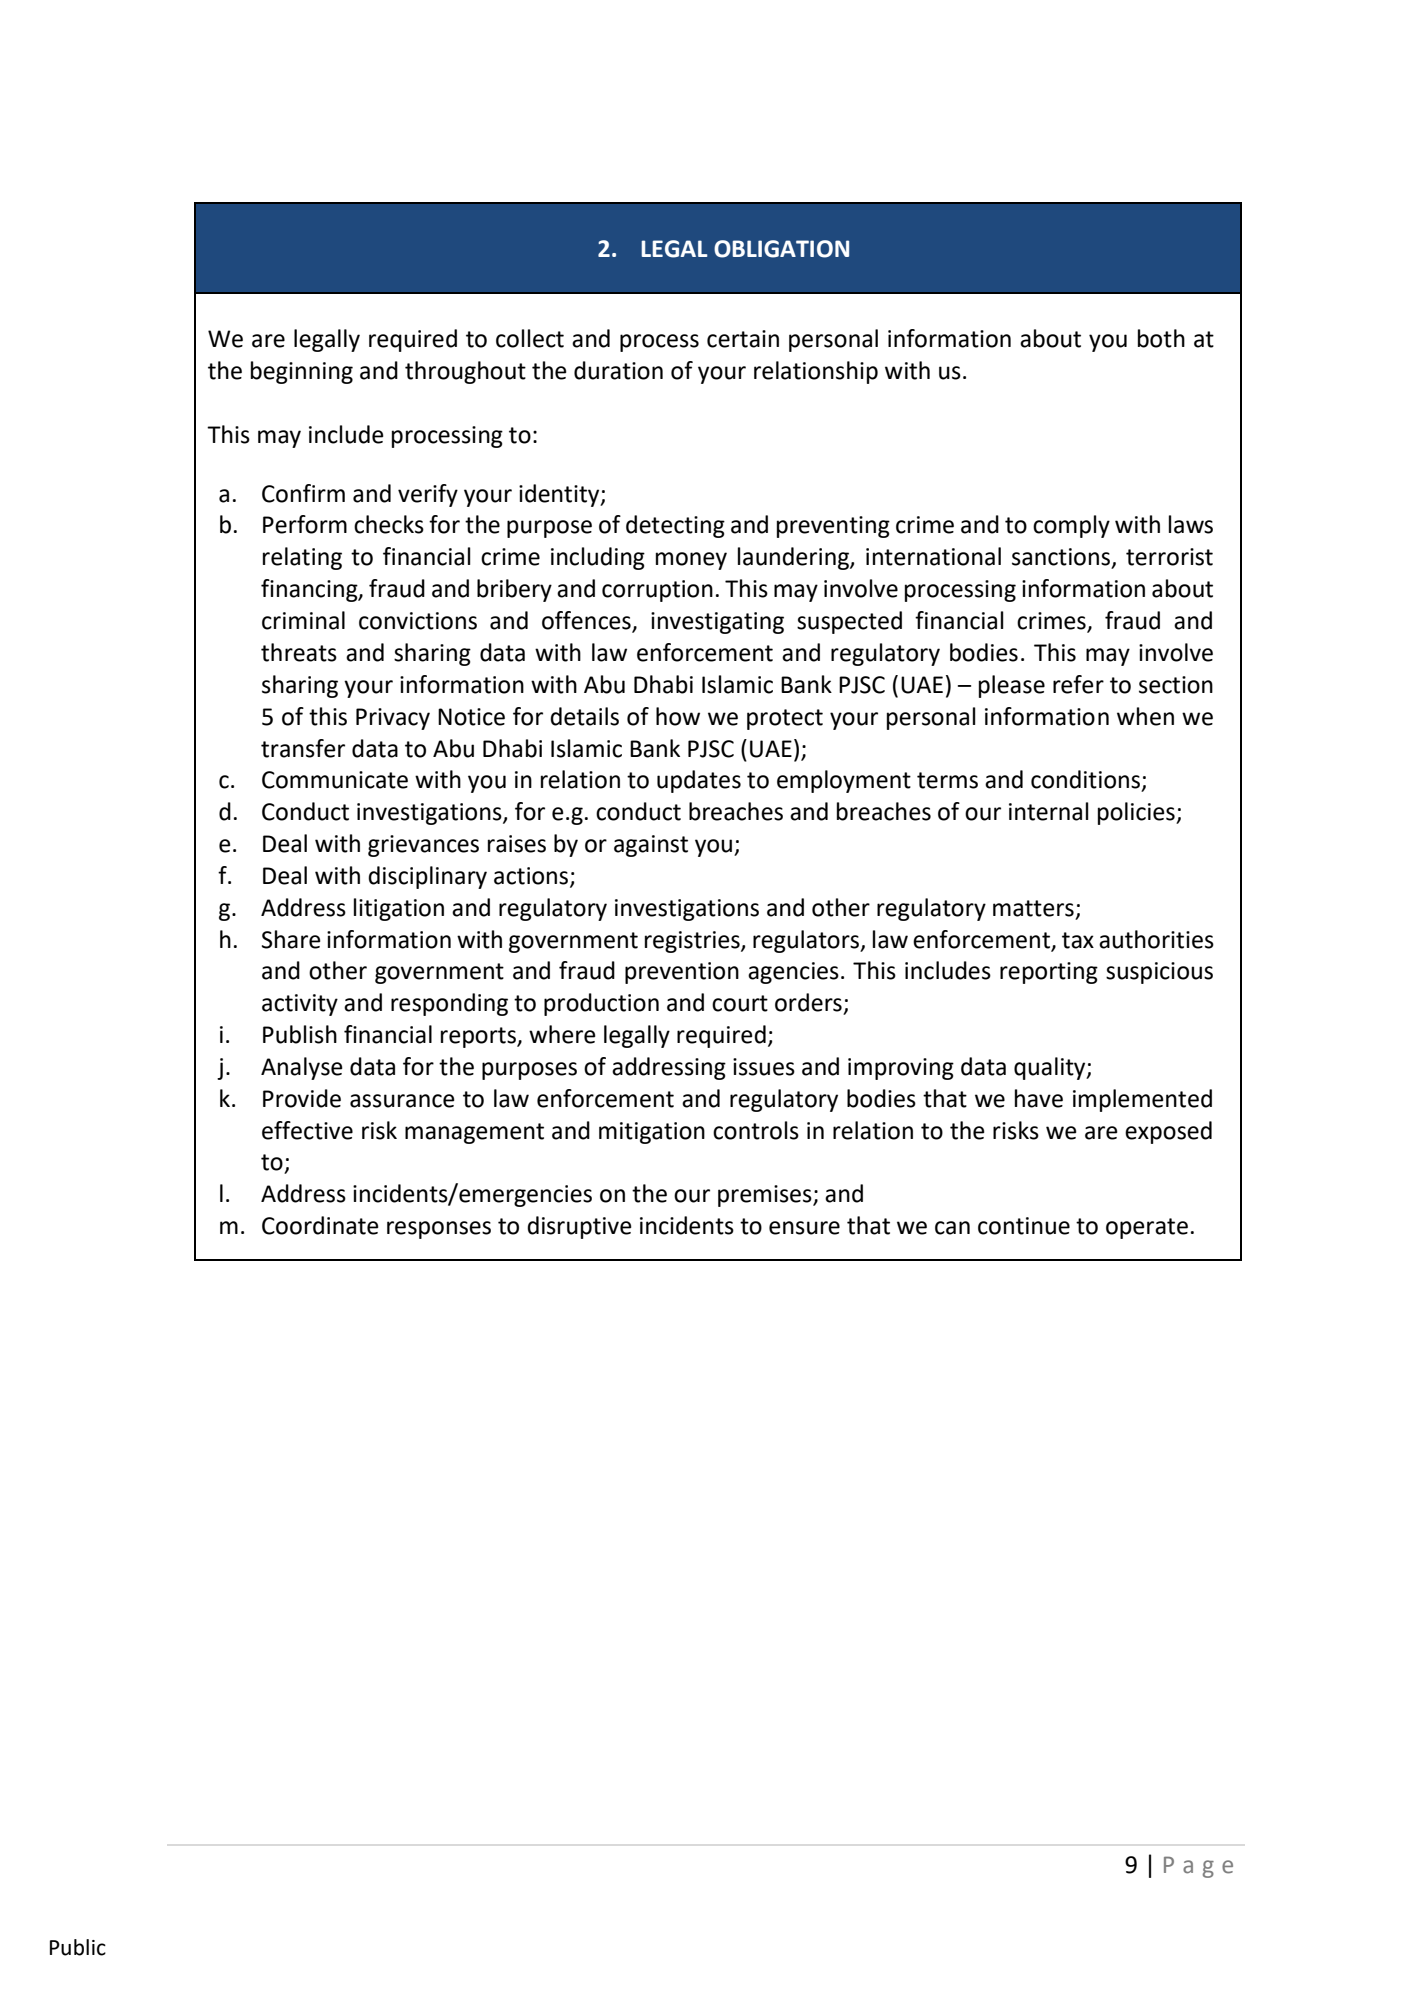 This image has width=1412, height=1997. I want to click on duration, so click(618, 370).
